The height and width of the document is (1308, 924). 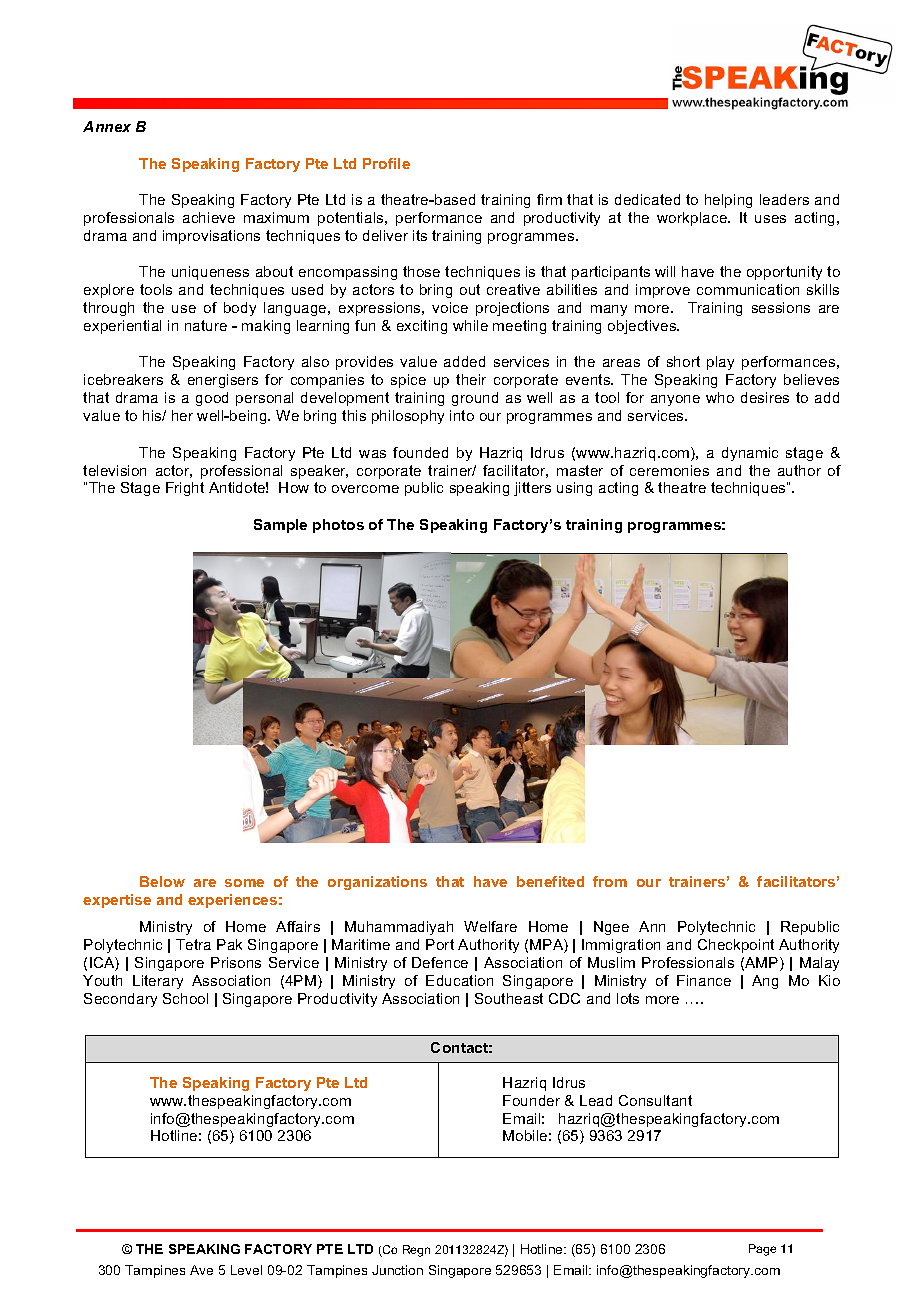 What do you see at coordinates (550, 881) in the document?
I see `benefited` at bounding box center [550, 881].
